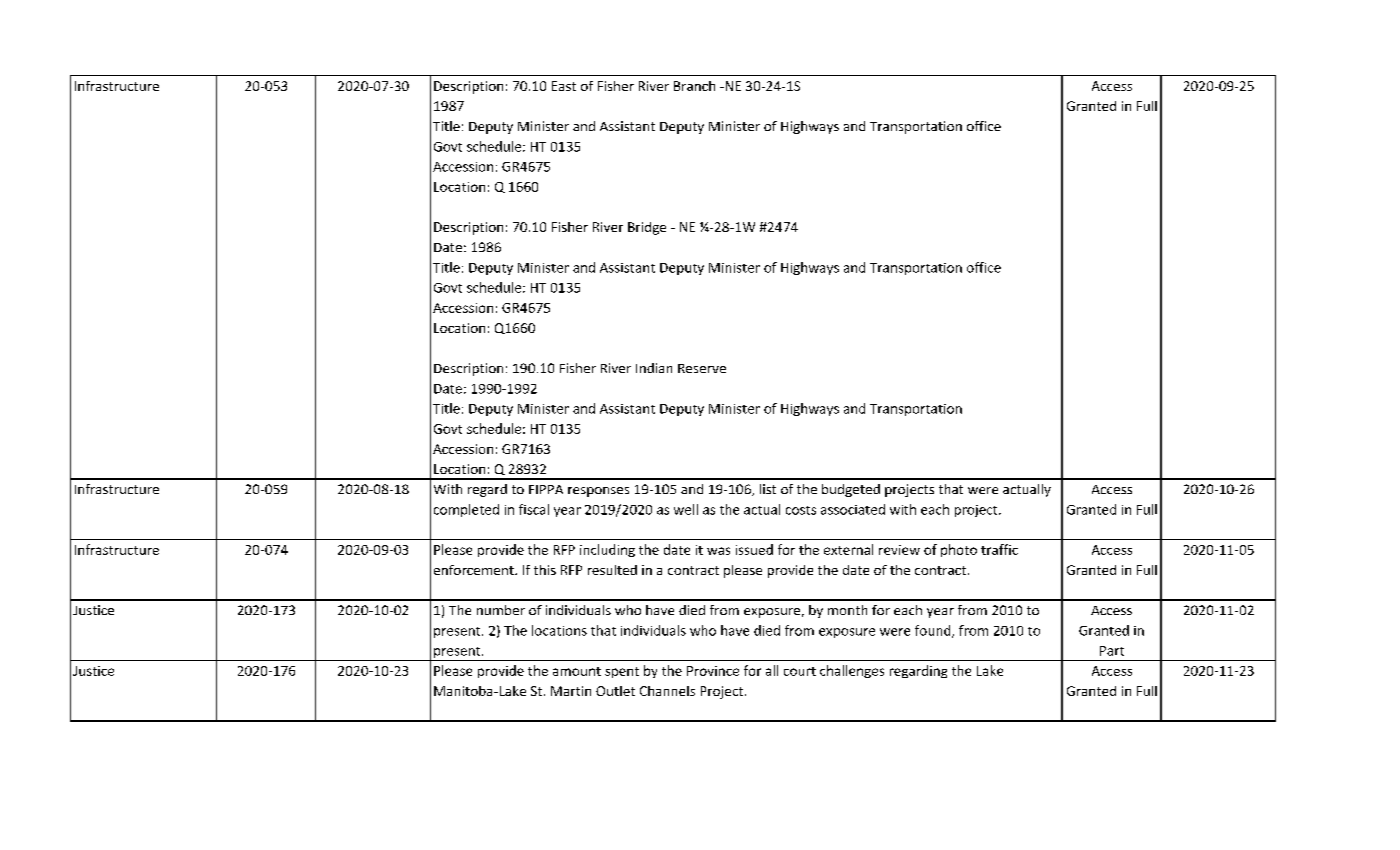 This screenshot has height=850, width=1400. Describe the element at coordinates (577, 671) in the screenshot. I see `amount` at that location.
